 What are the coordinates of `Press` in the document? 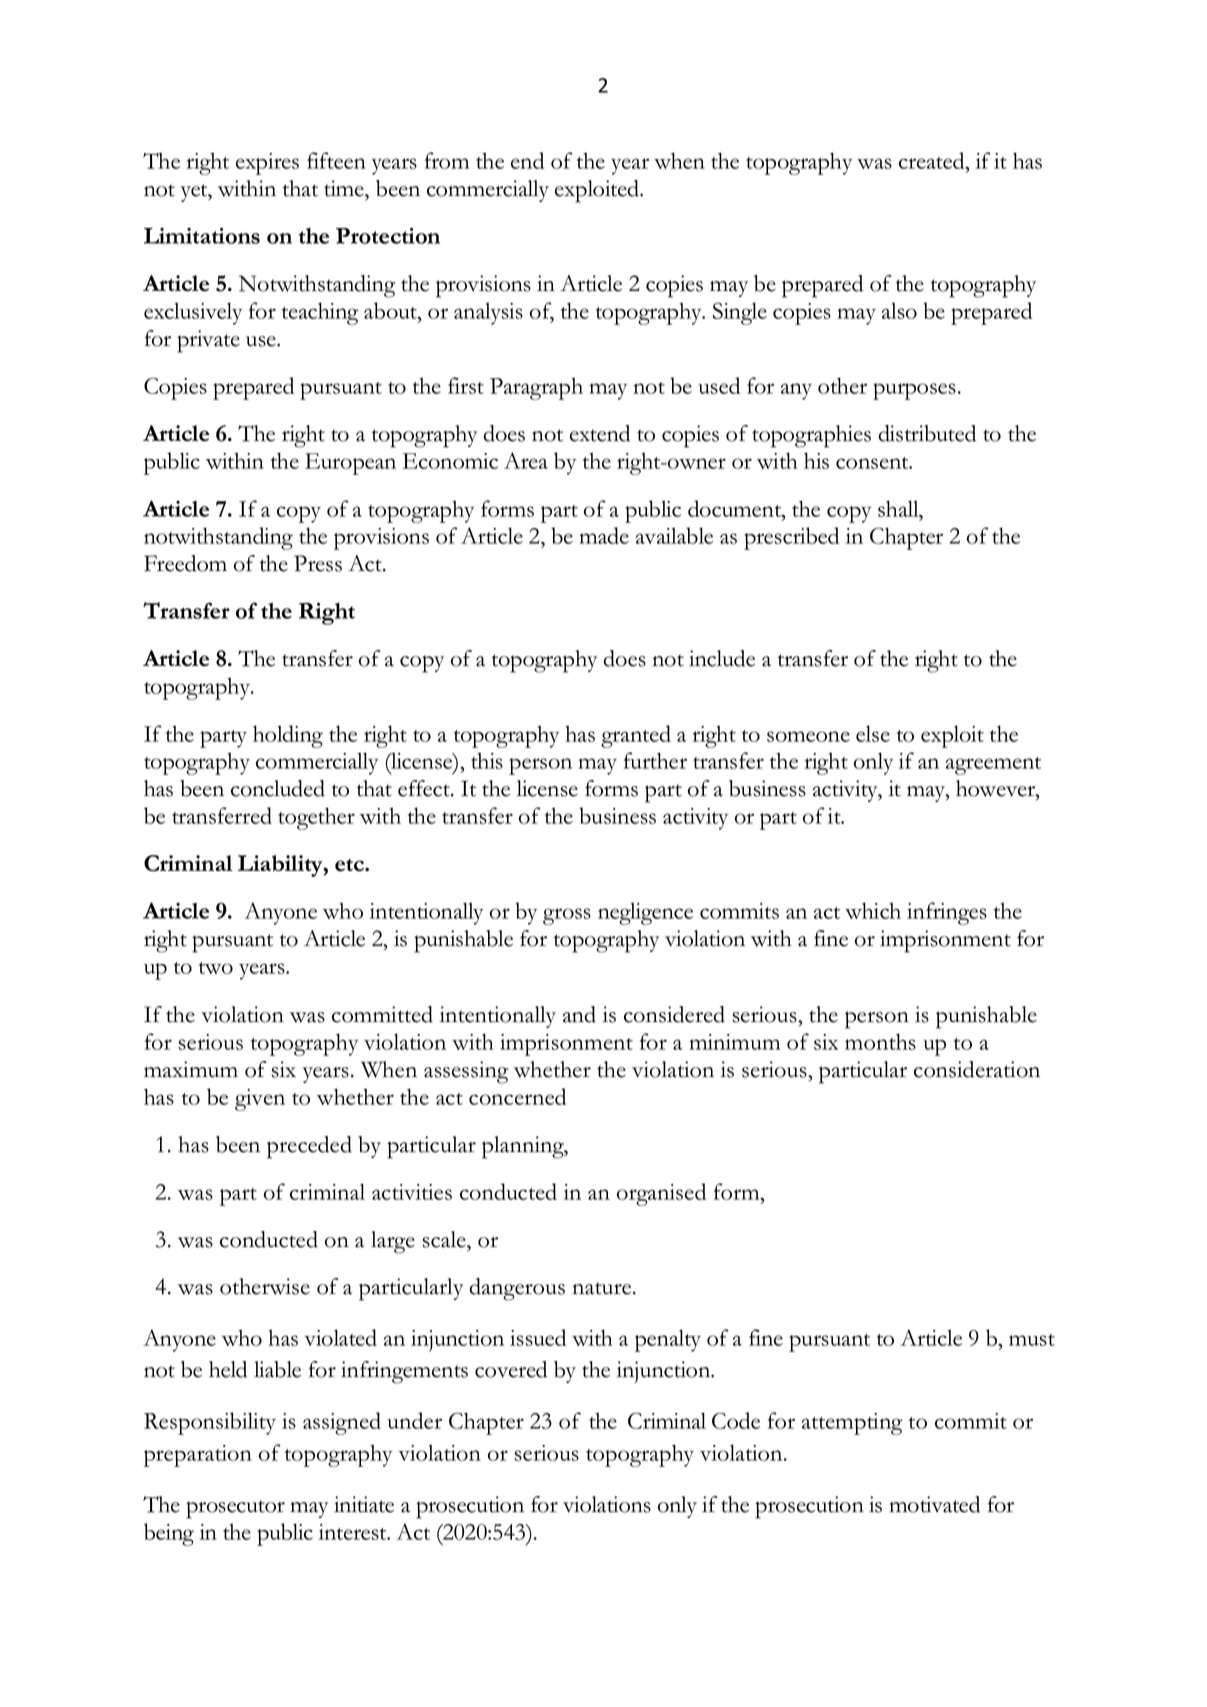 It's located at (318, 563).
